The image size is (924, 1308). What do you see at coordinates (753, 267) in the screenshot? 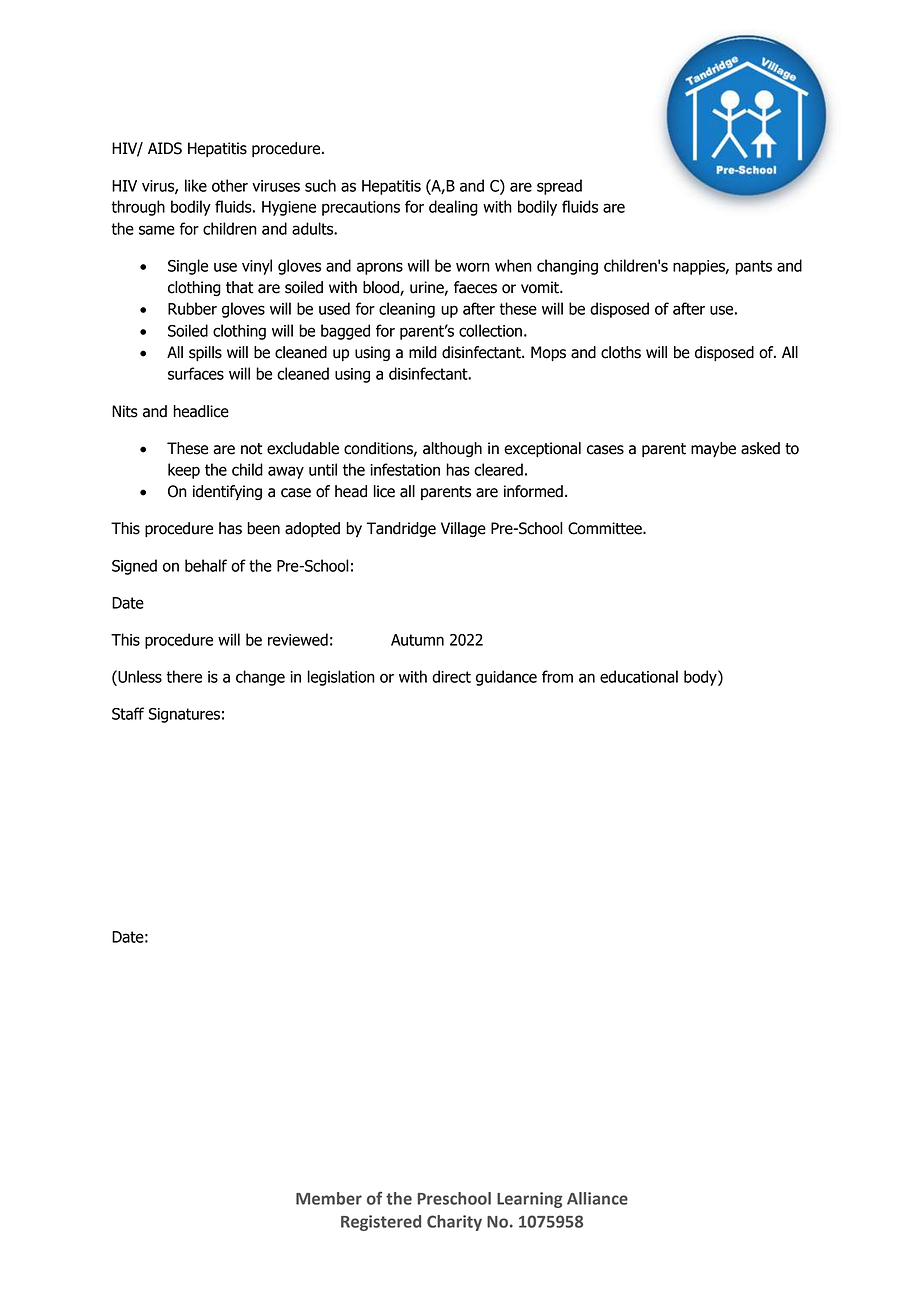
I see `pants` at bounding box center [753, 267].
